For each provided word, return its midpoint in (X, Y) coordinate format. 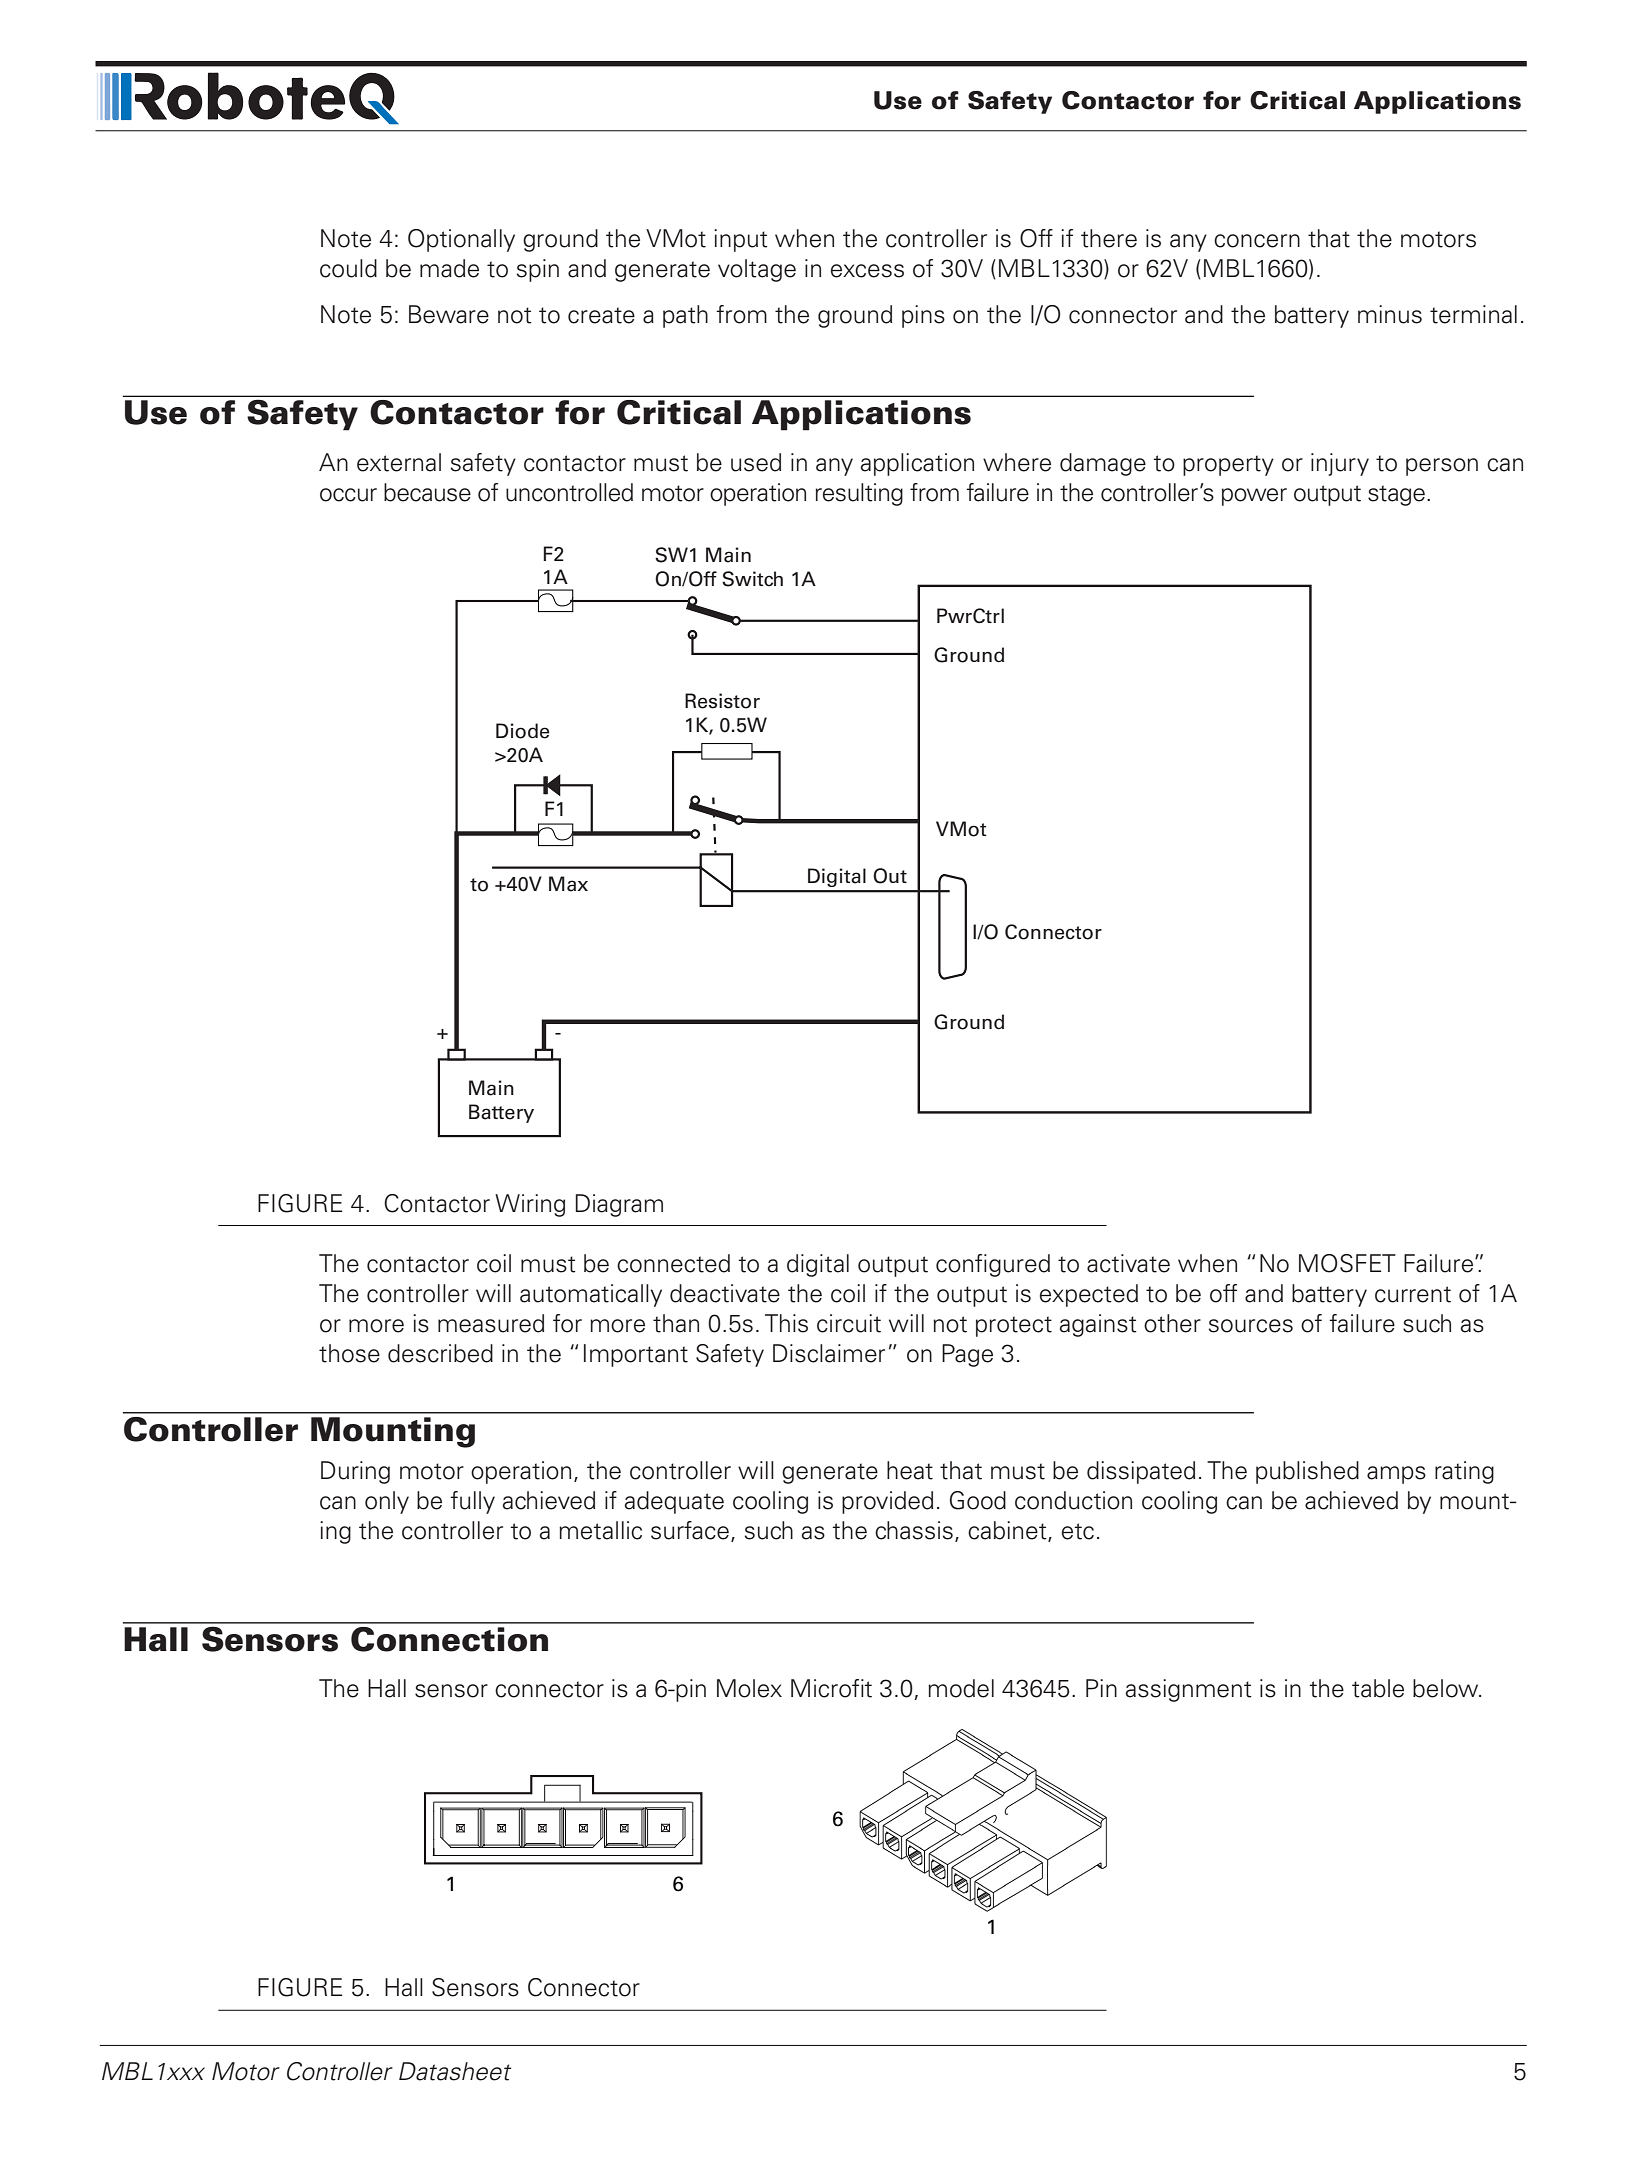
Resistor (722, 701)
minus (1390, 314)
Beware (449, 314)
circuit (849, 1323)
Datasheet (455, 2071)
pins (923, 316)
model (961, 1688)
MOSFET (1347, 1263)
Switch (752, 579)
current (1413, 1294)
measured (491, 1323)
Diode (522, 731)
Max (568, 884)
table (1378, 1688)
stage (1396, 495)
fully (472, 1502)
